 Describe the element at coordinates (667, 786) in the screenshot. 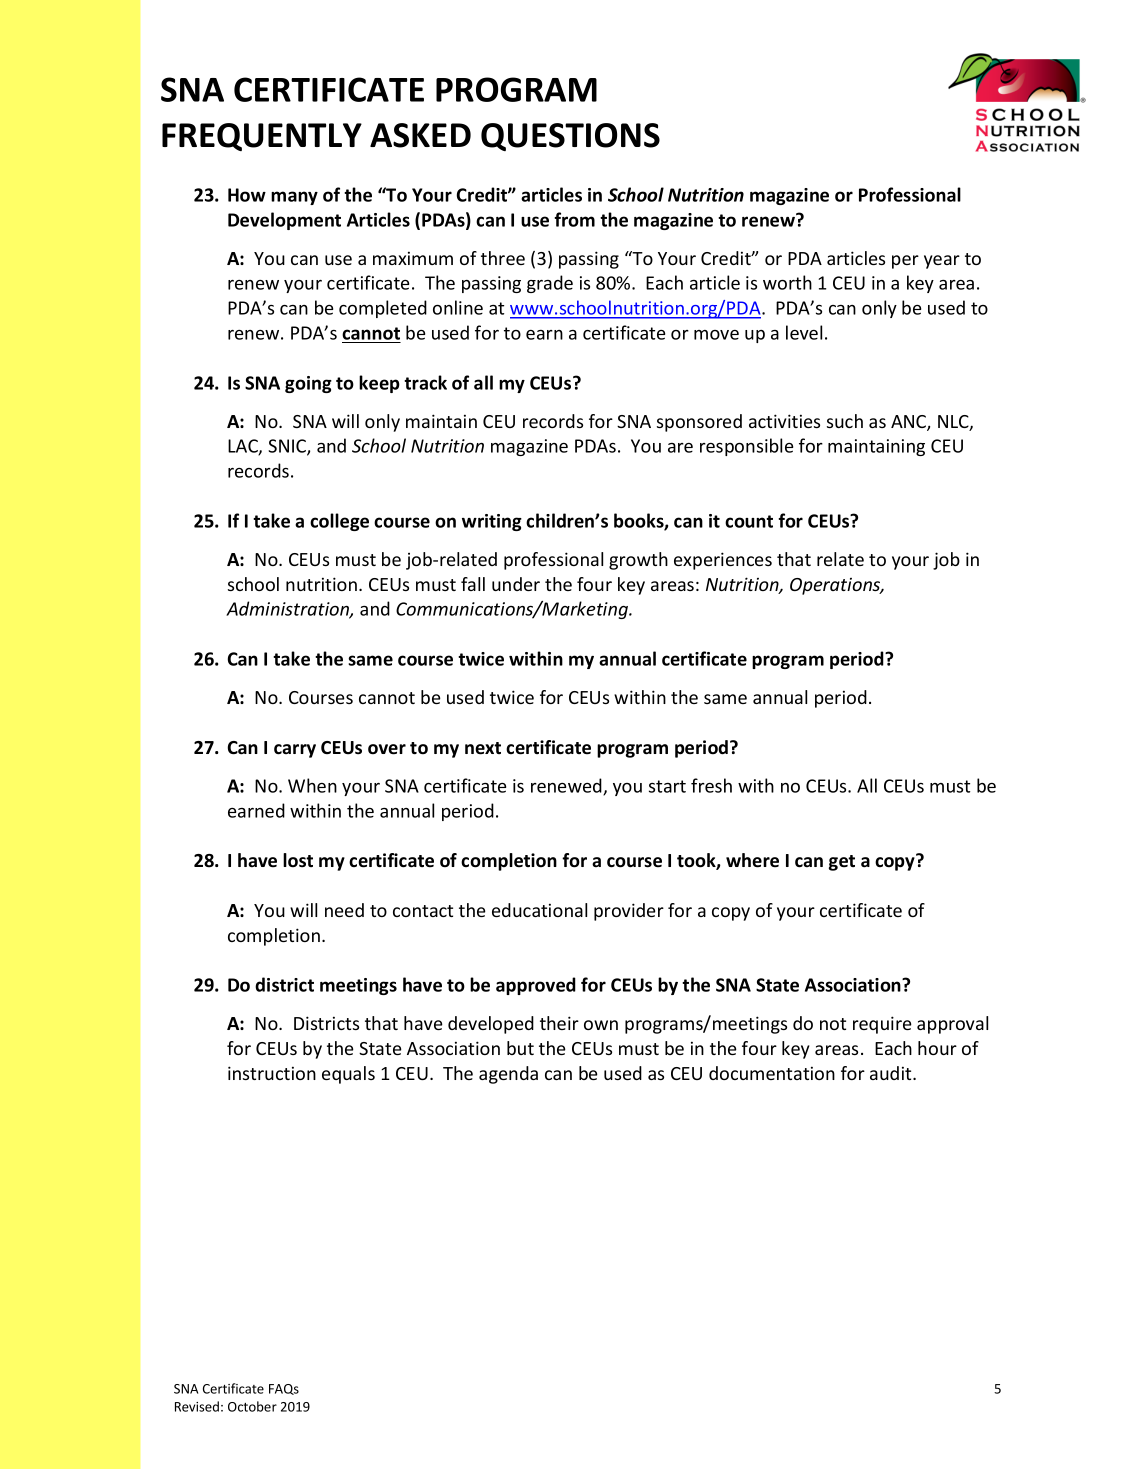

I see `start` at that location.
